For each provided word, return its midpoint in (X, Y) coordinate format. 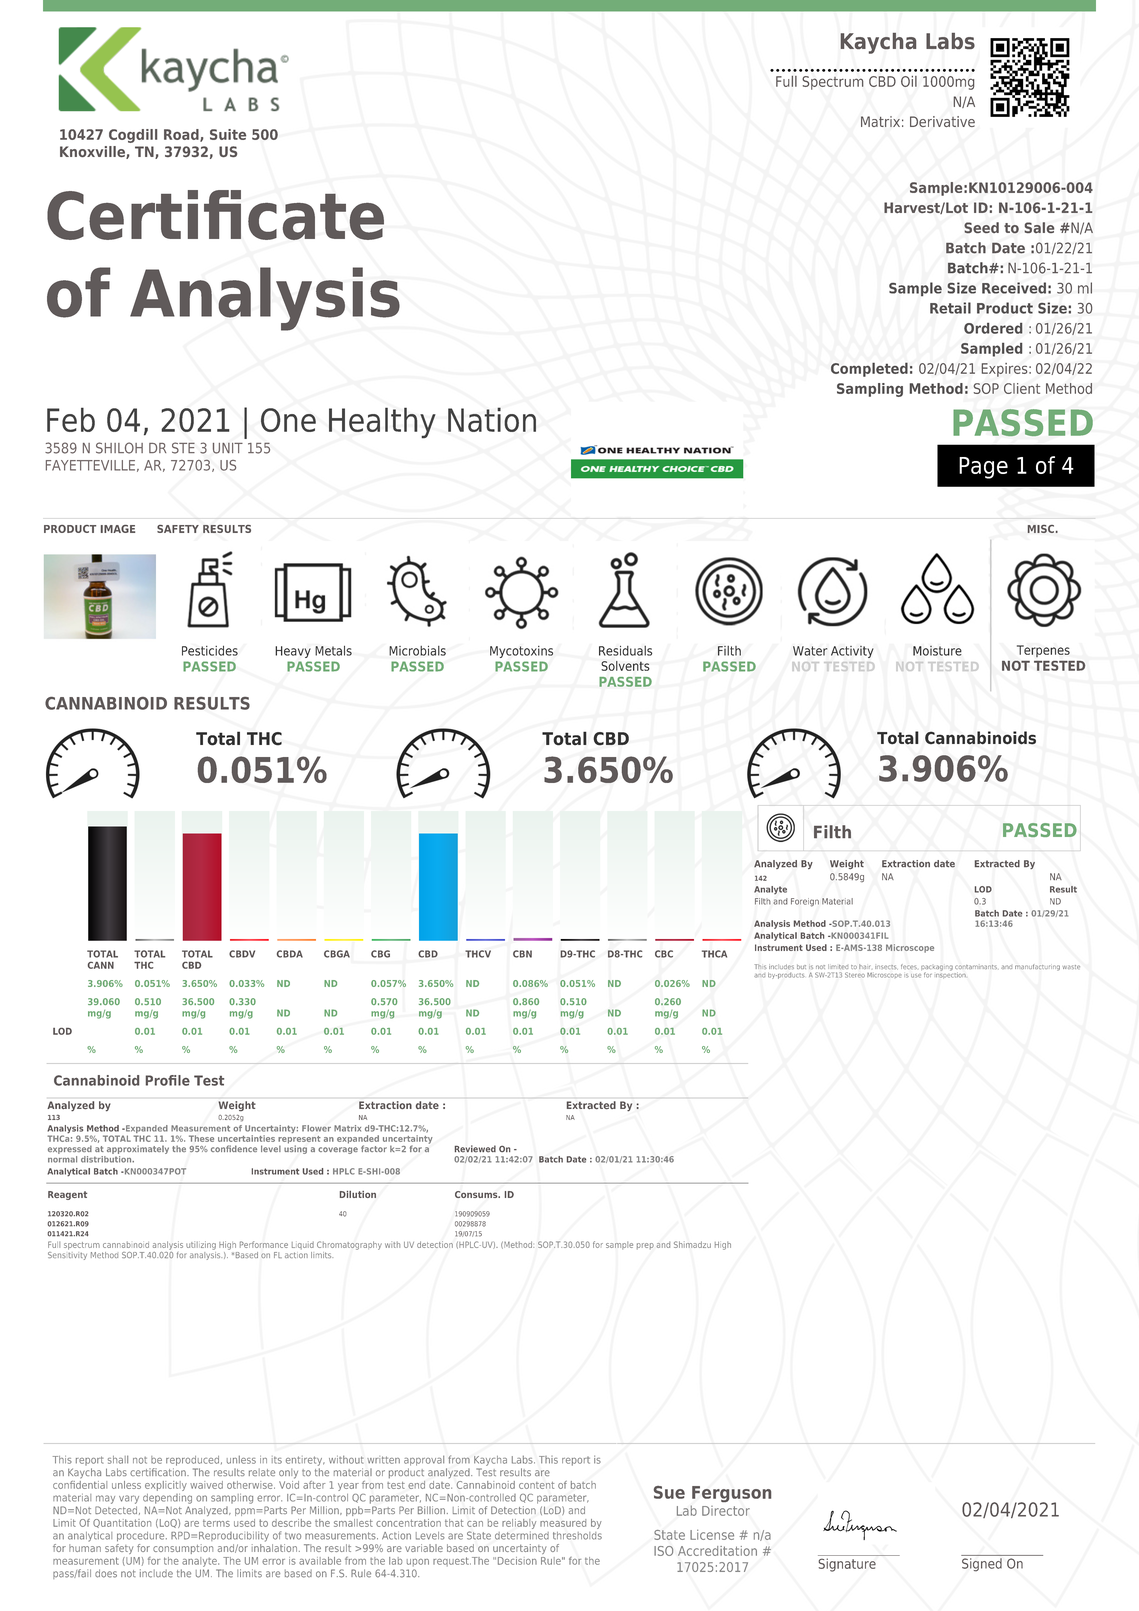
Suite (228, 134)
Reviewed (475, 1149)
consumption (183, 1549)
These (201, 1138)
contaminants (976, 967)
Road (182, 135)
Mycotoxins (521, 652)
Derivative (942, 121)
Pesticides (210, 651)
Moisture (937, 651)
